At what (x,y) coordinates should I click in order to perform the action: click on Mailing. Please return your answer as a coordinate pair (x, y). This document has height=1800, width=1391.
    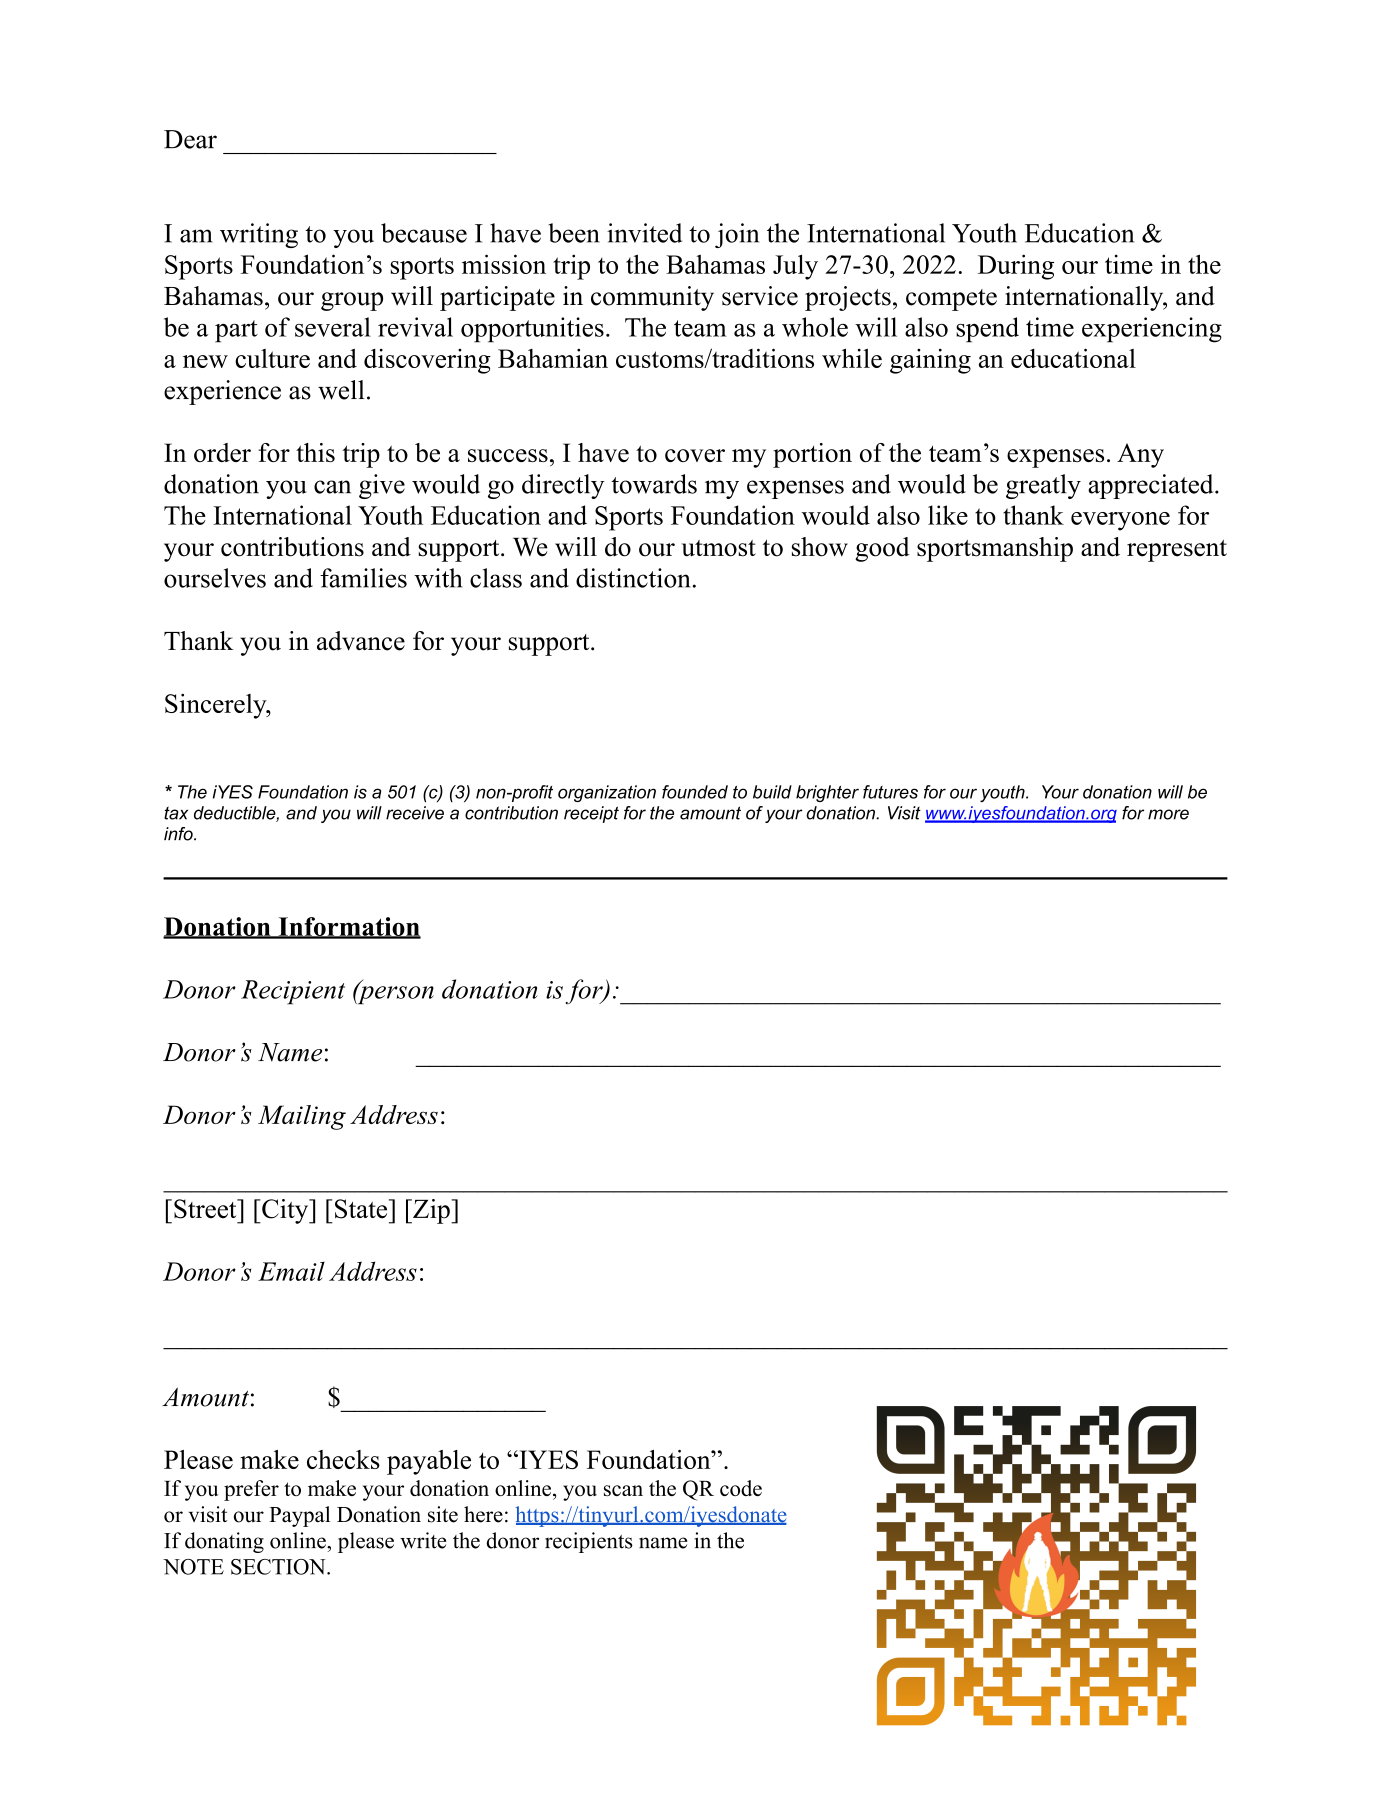
    Looking at the image, I should click on (302, 1117).
